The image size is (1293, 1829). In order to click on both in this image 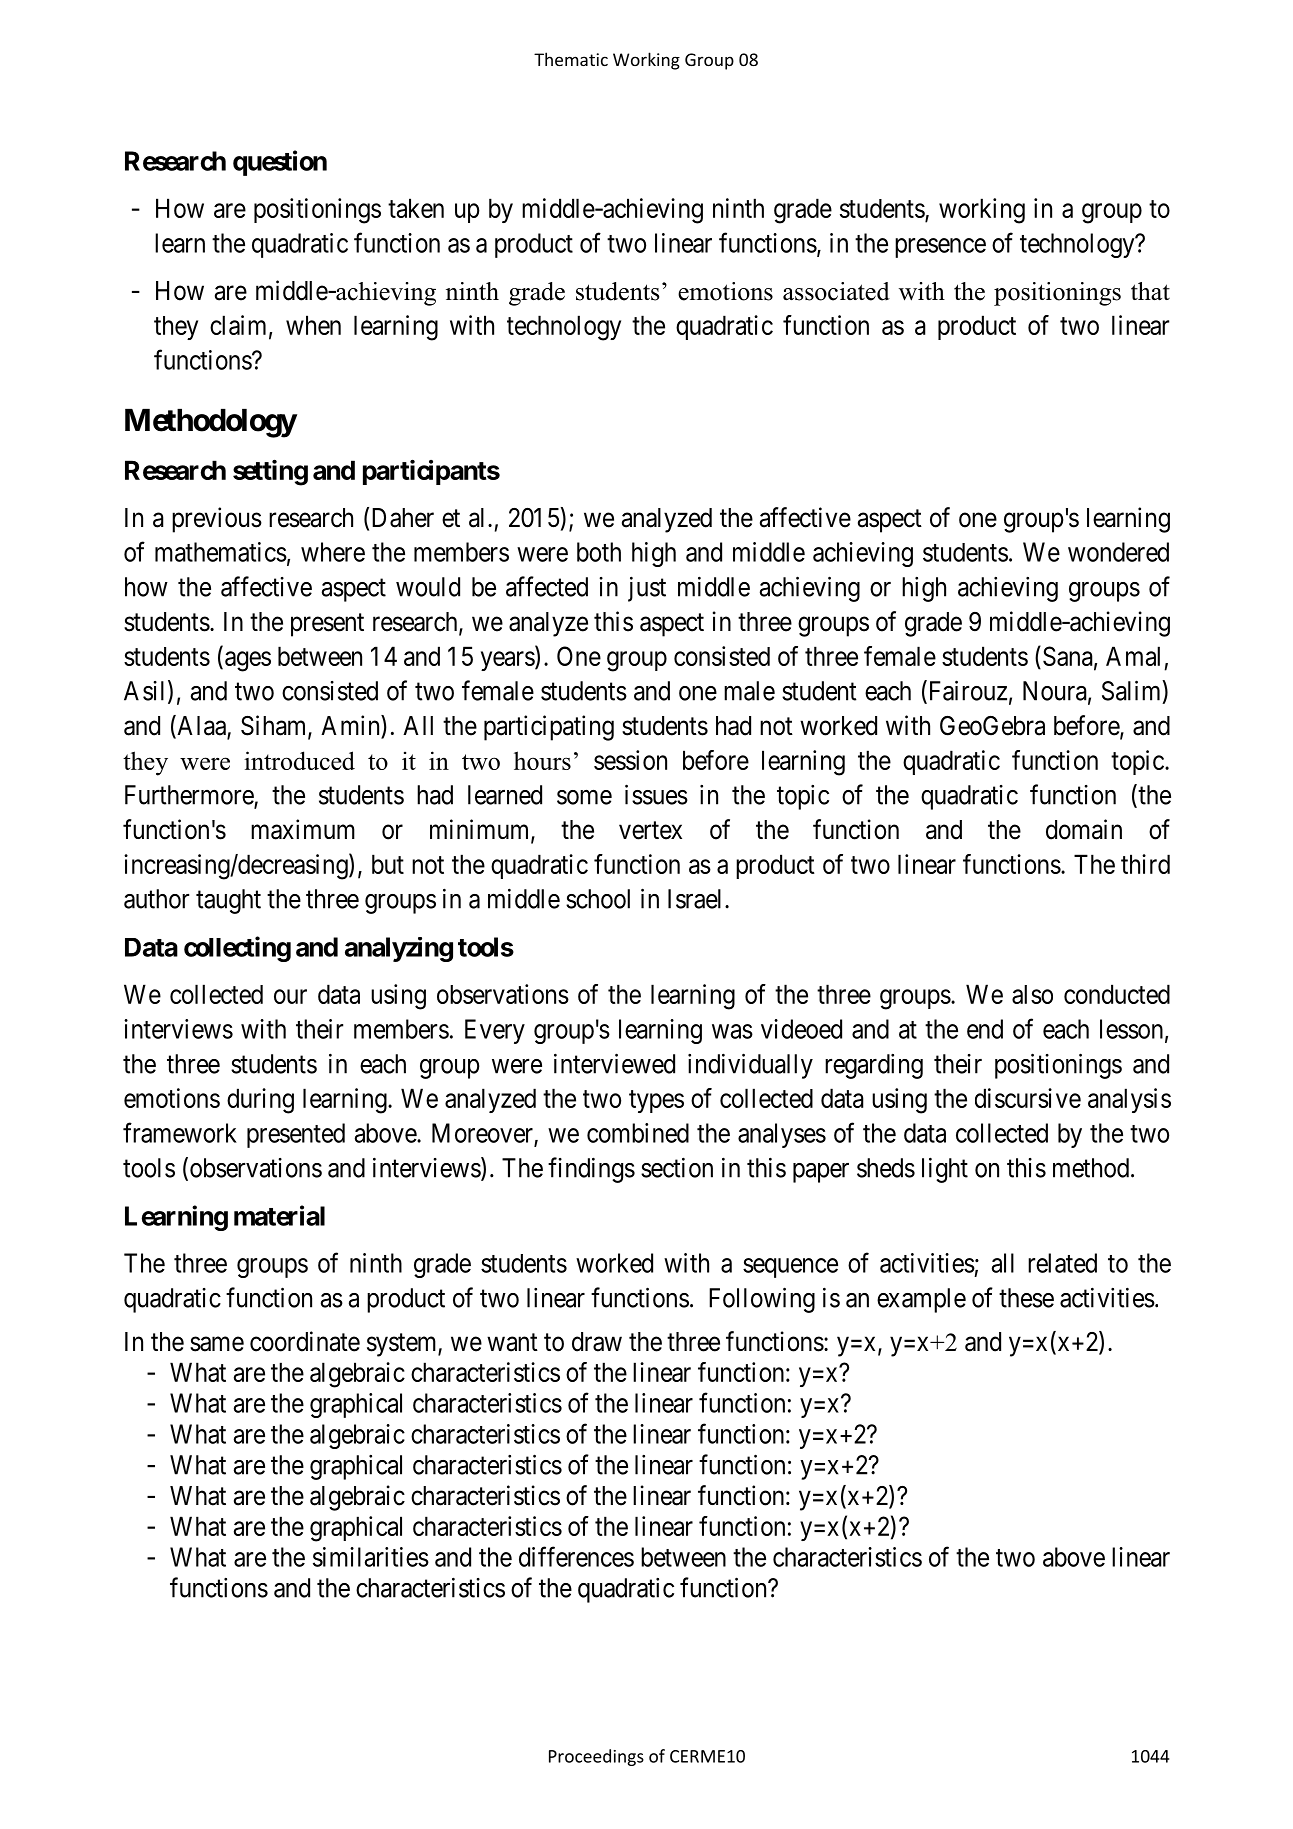, I will do `click(599, 552)`.
